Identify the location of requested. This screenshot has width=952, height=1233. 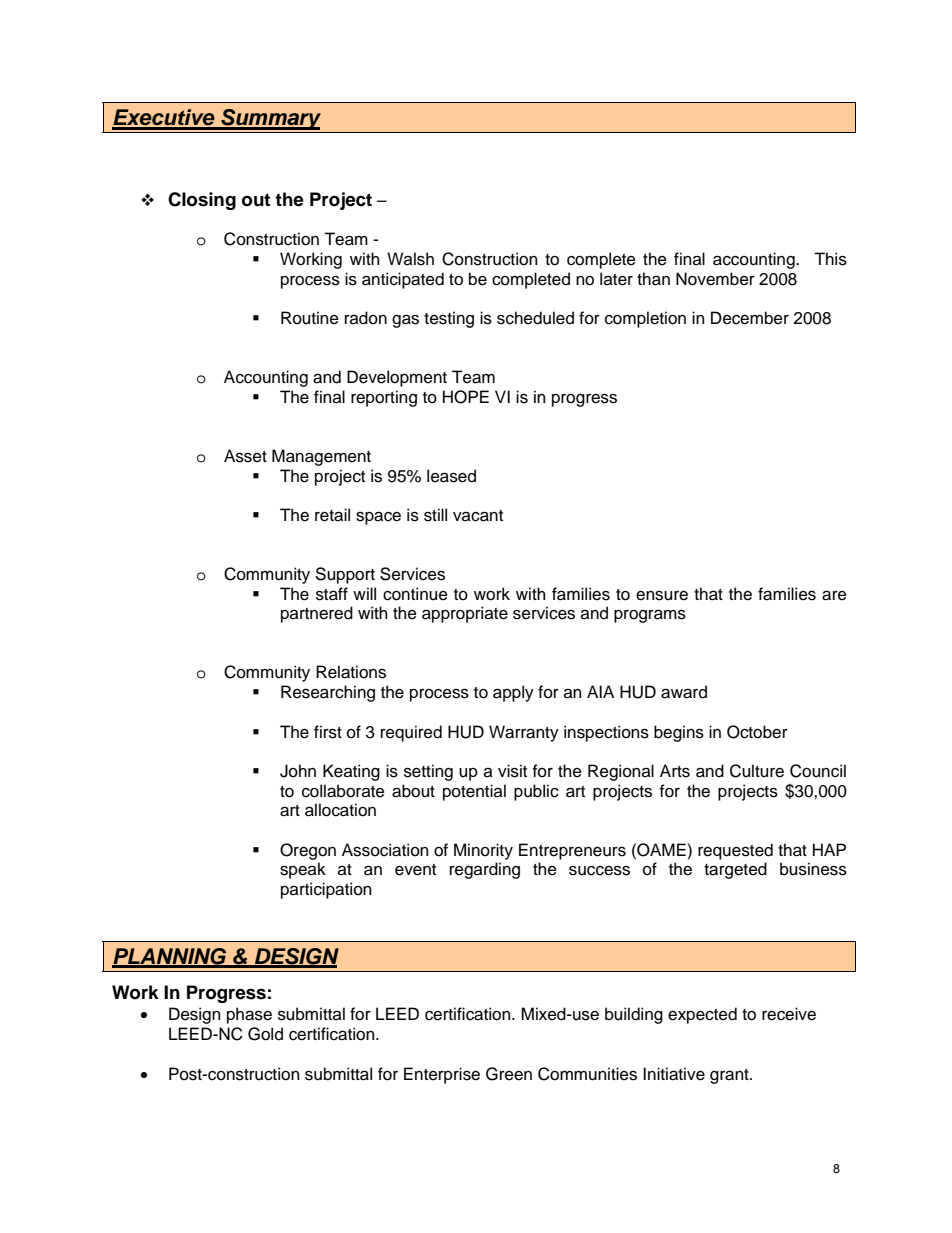
(735, 851).
